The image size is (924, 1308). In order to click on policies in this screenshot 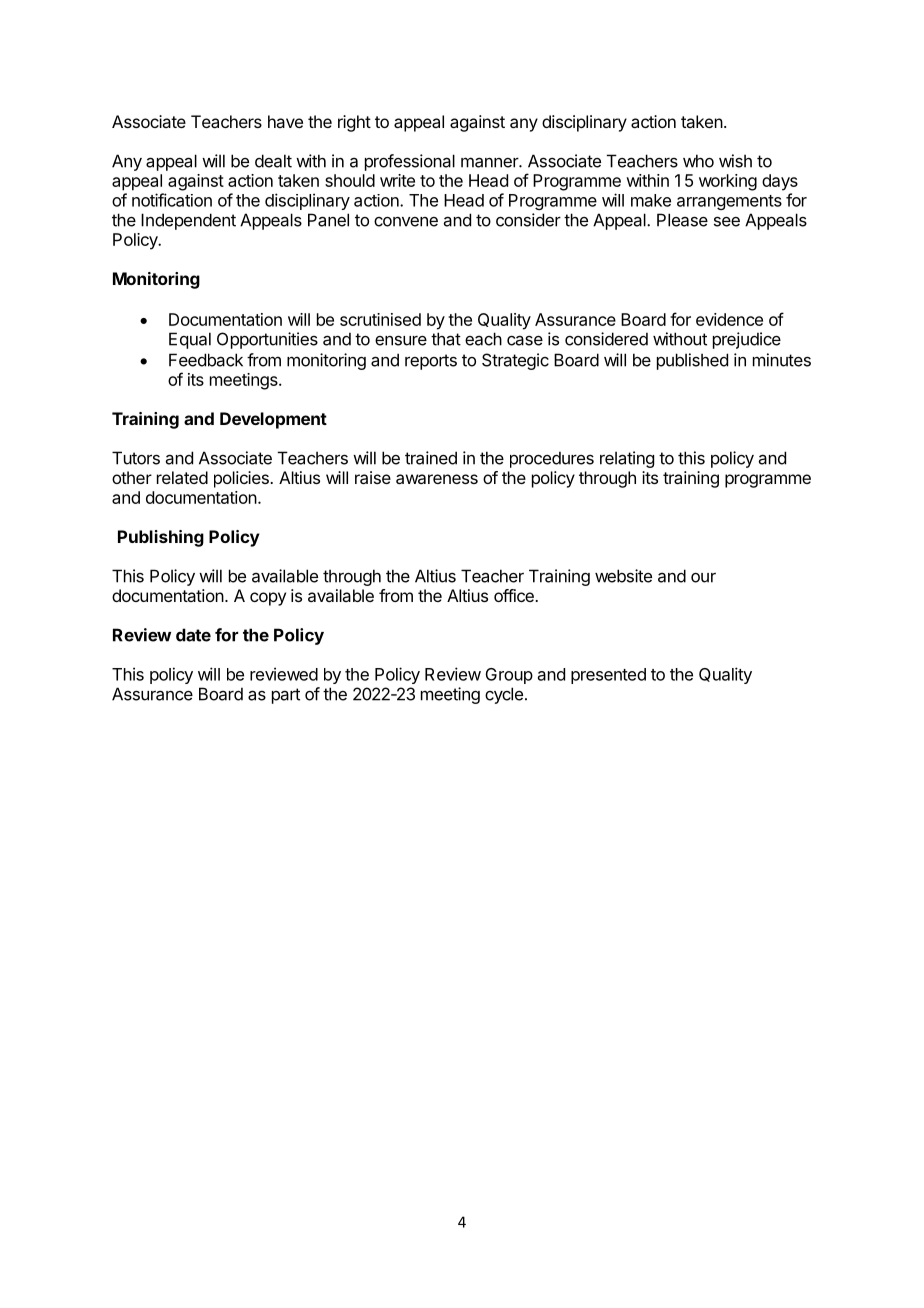, I will do `click(242, 479)`.
